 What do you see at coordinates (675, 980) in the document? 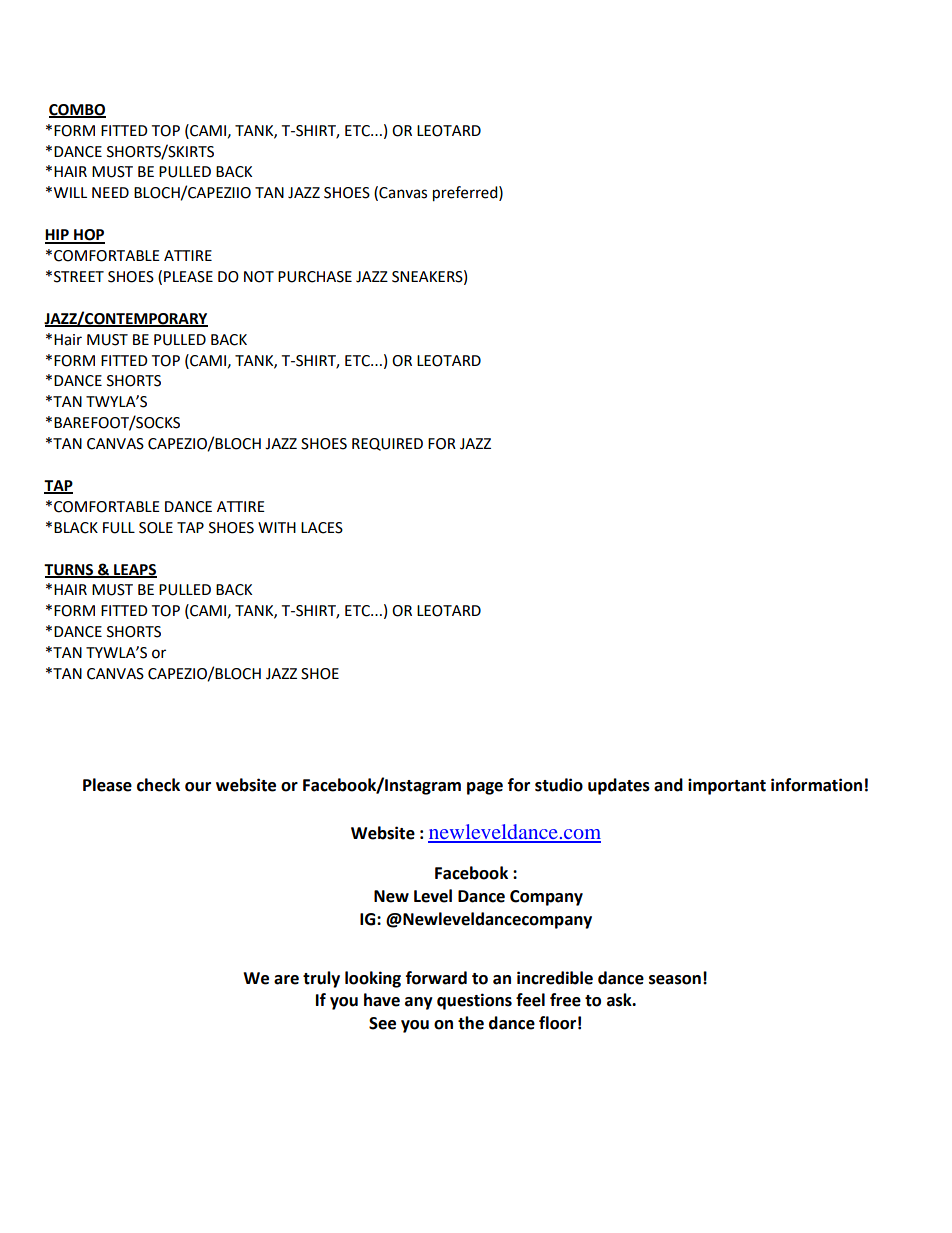
I see `season` at bounding box center [675, 980].
